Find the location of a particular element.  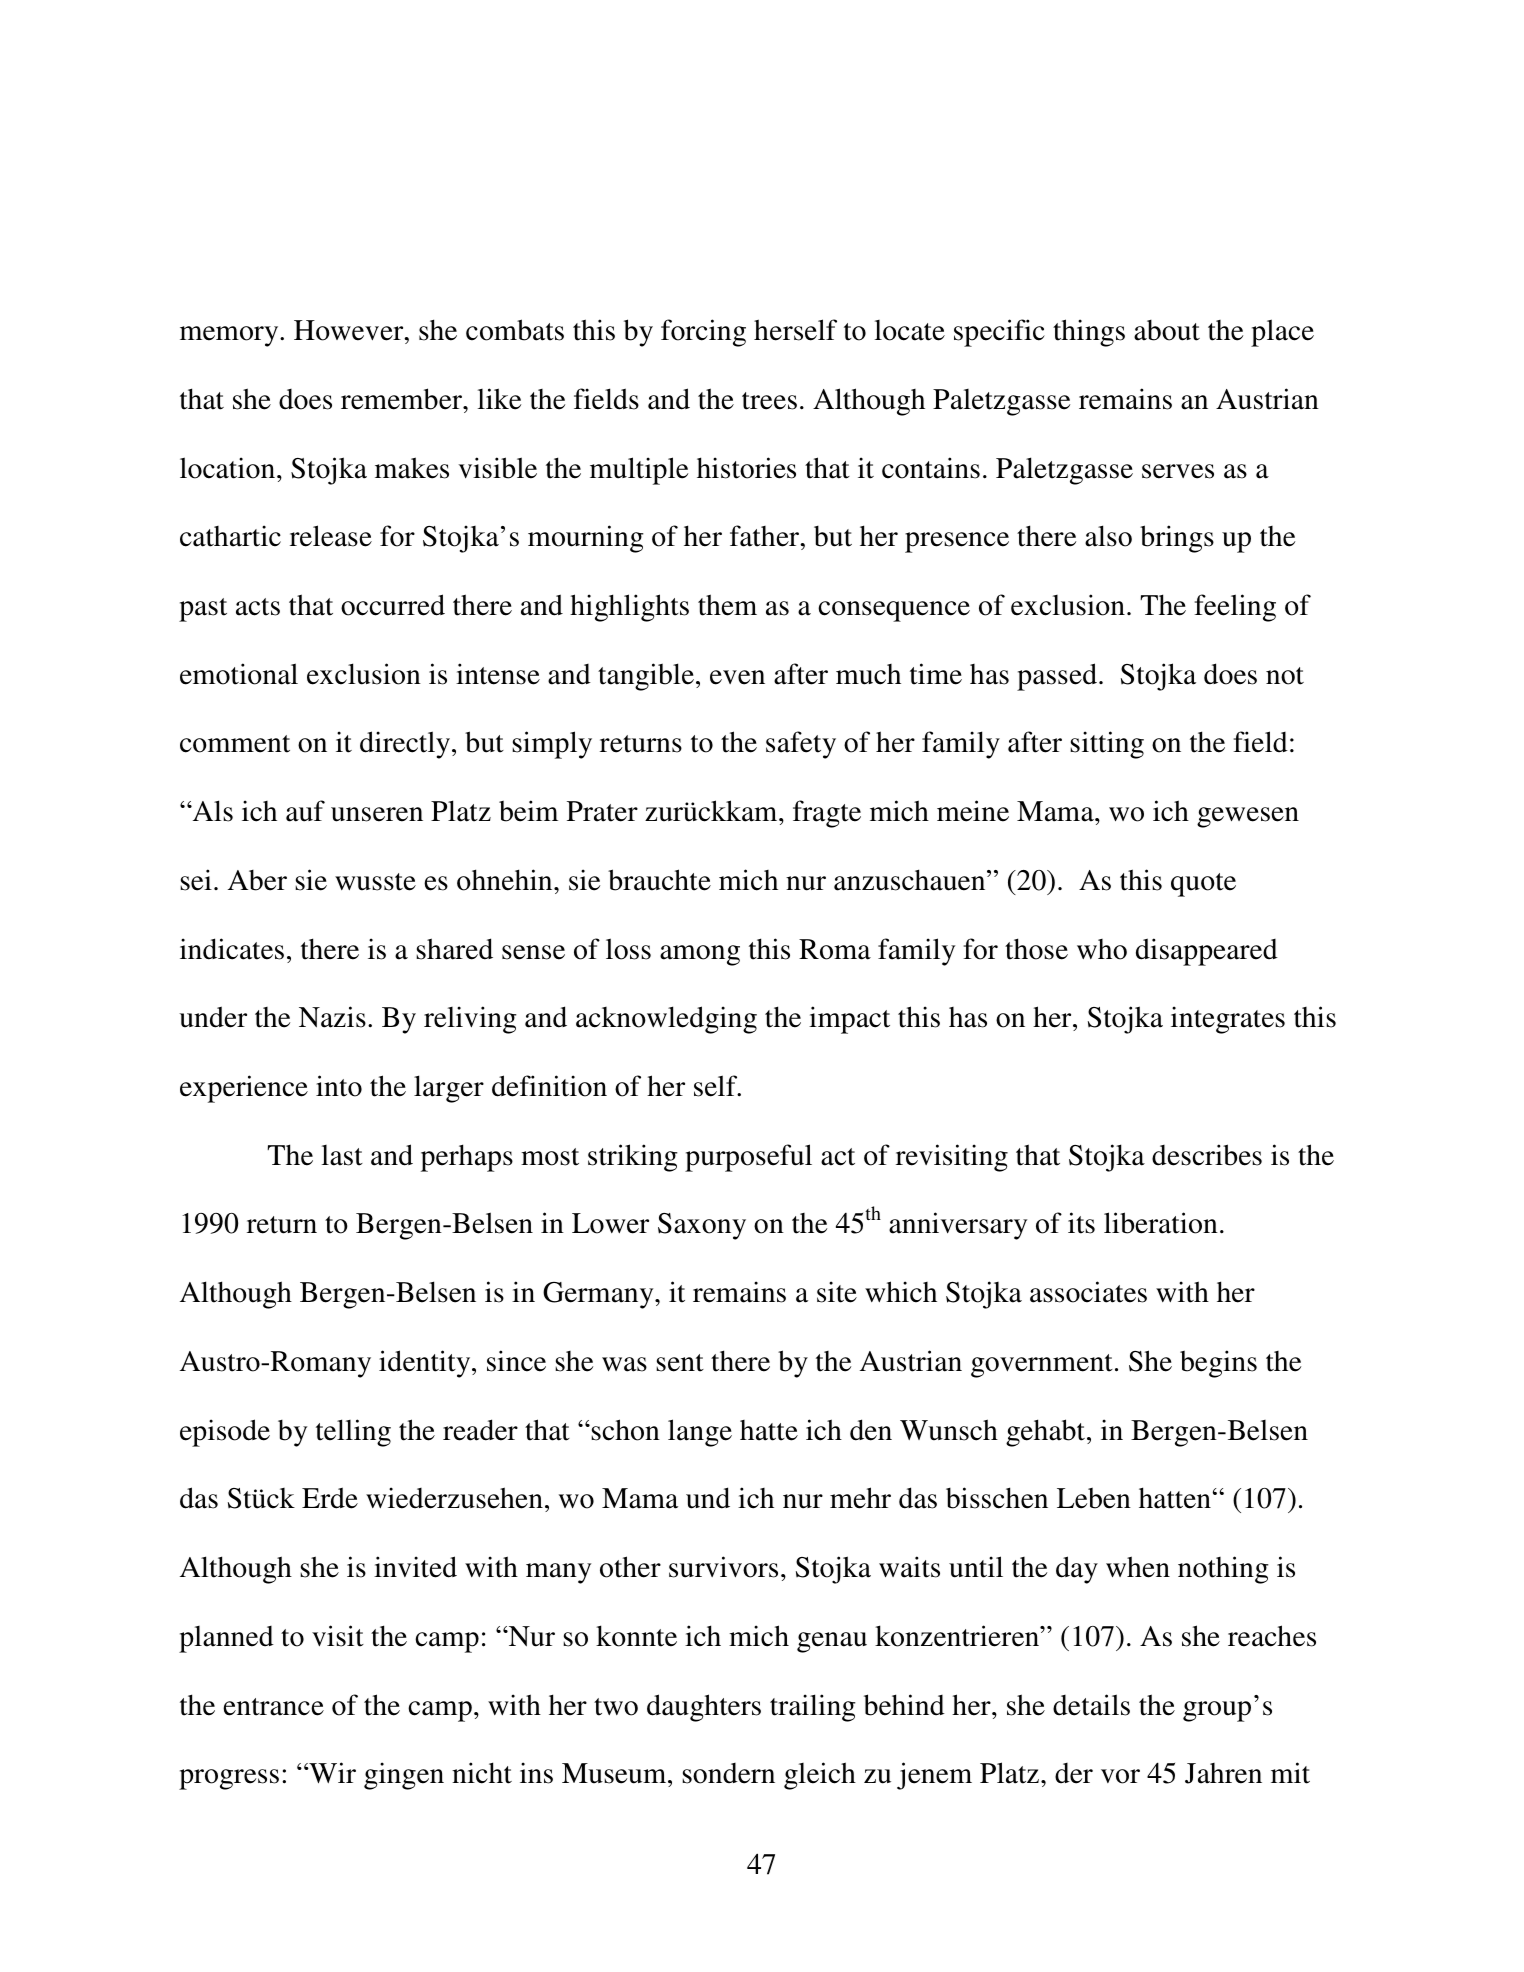

details is located at coordinates (1091, 1705).
